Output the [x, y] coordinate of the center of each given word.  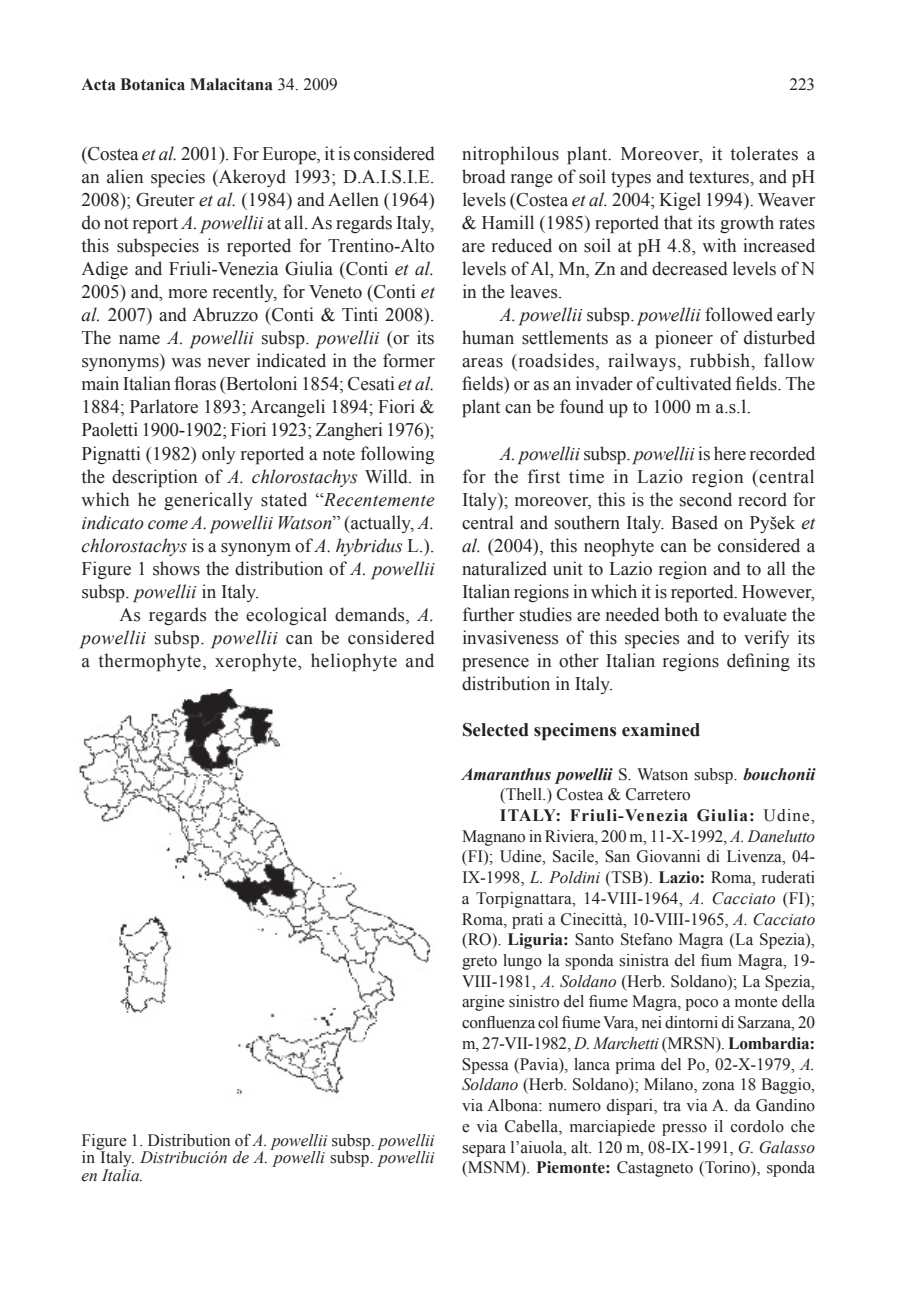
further [488, 614]
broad [484, 176]
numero [575, 1107]
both [681, 614]
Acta [98, 84]
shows [176, 568]
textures [720, 177]
